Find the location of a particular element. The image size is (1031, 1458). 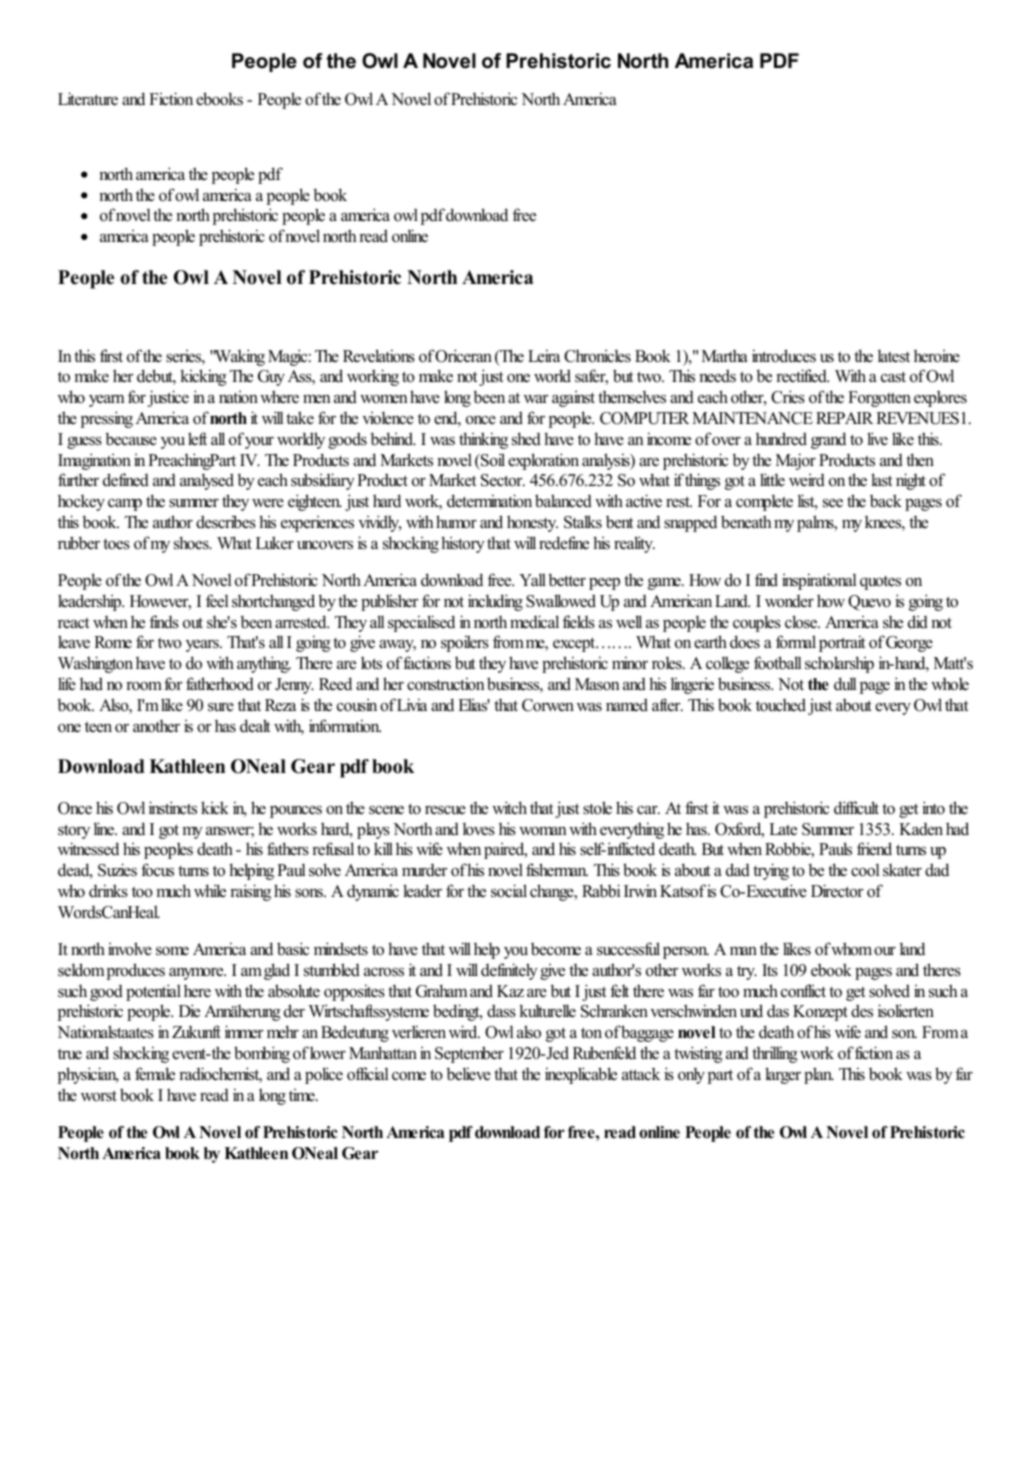

September is located at coordinates (469, 1054).
